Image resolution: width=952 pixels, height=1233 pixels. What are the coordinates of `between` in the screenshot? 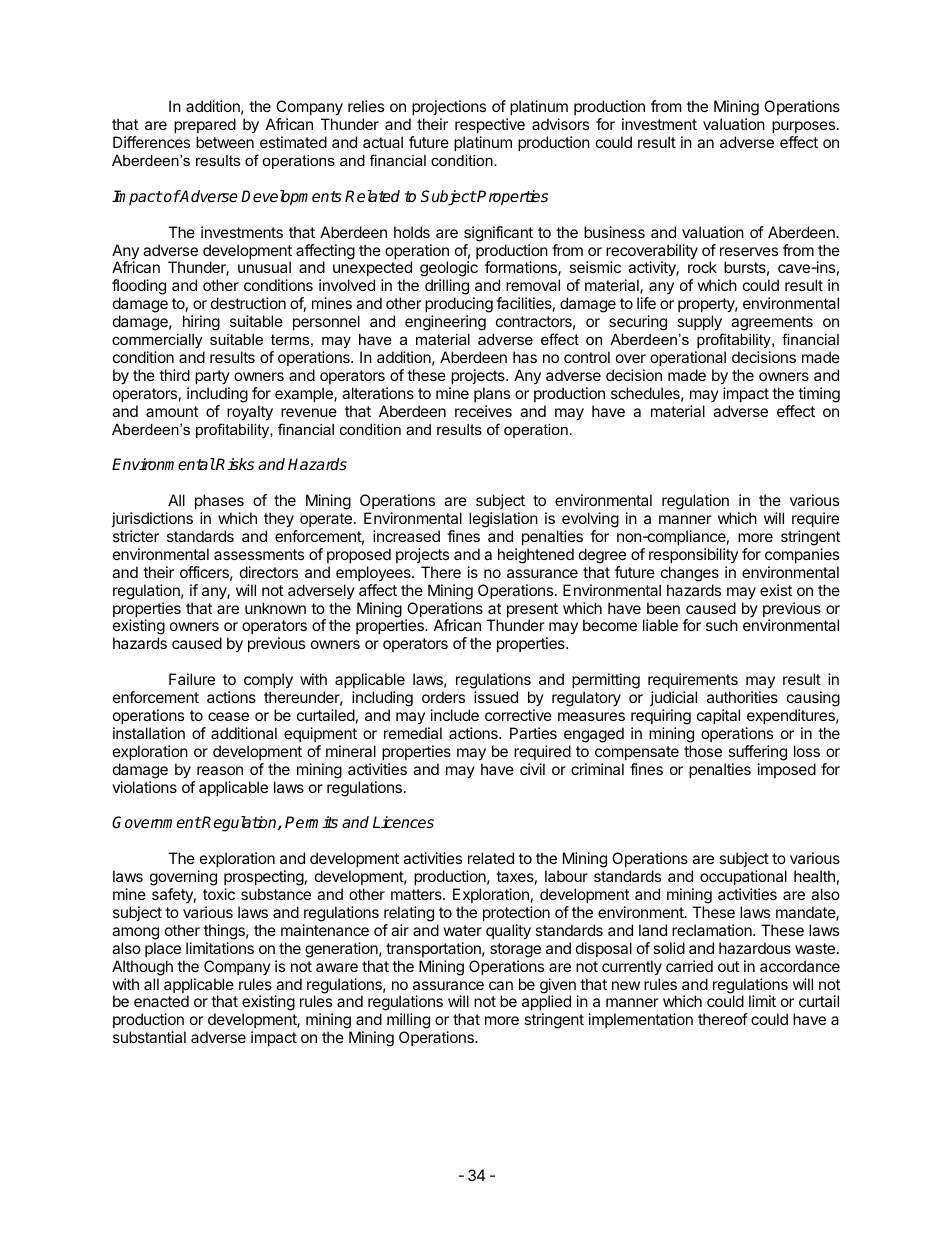 It's located at (225, 142).
